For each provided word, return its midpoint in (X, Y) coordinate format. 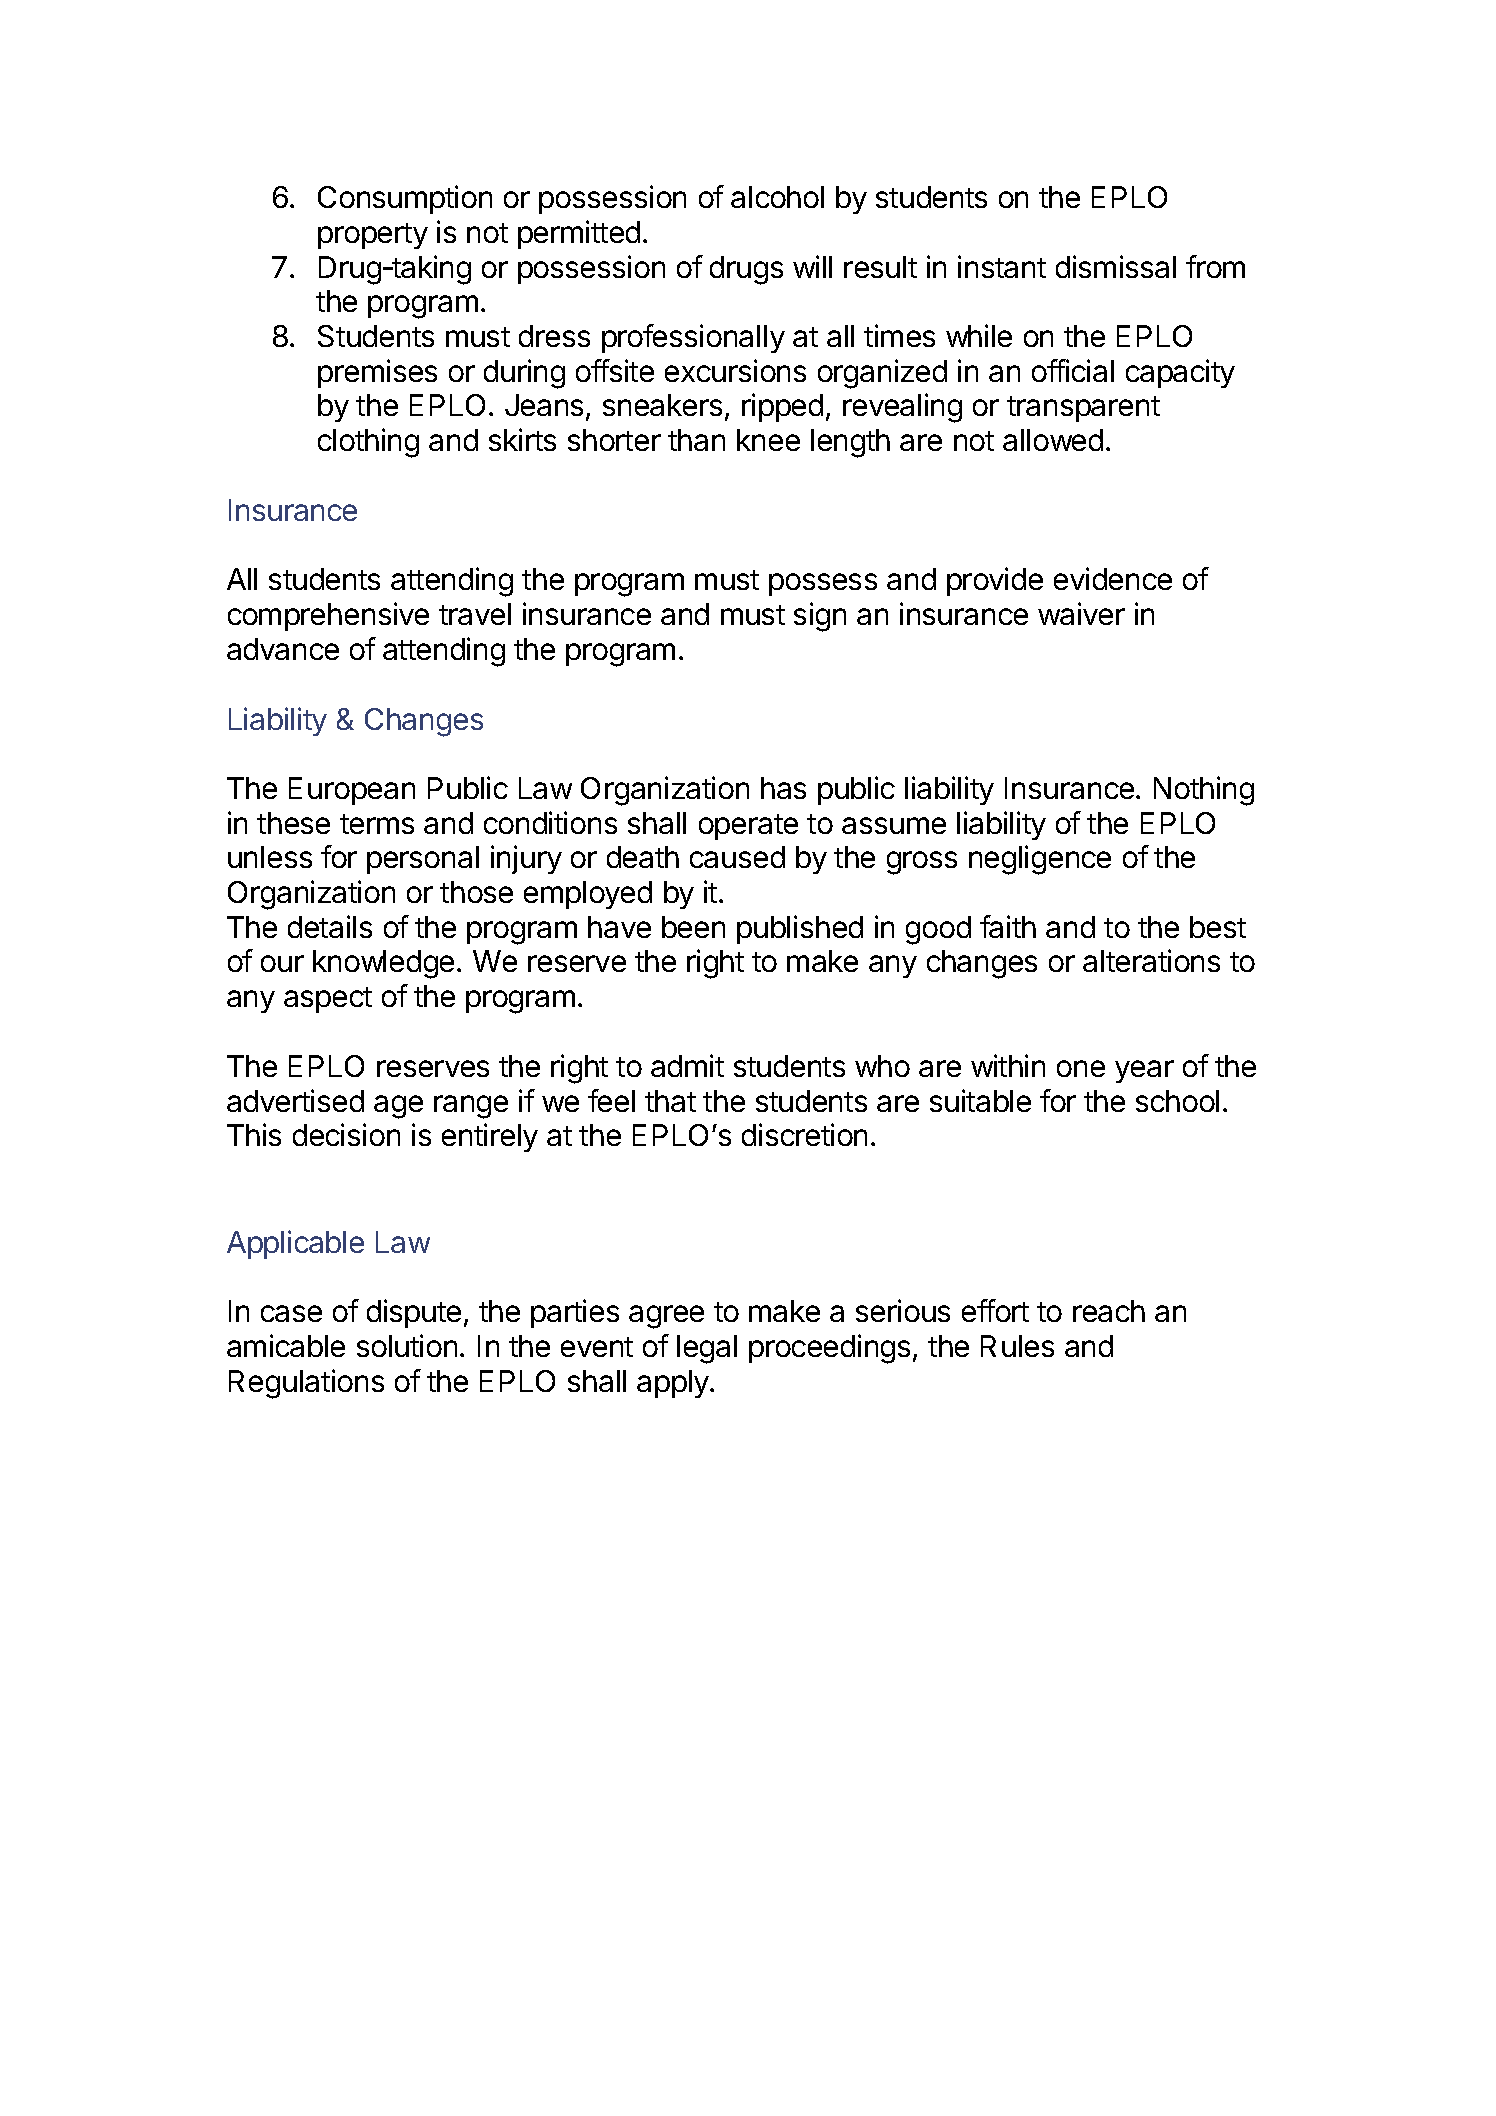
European (352, 791)
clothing (368, 443)
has (783, 788)
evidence (1113, 578)
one (1081, 1068)
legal (707, 1349)
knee (768, 440)
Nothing (1204, 791)
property (373, 236)
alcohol (777, 197)
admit (687, 1065)
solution (407, 1345)
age (398, 1107)
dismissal (1116, 266)
